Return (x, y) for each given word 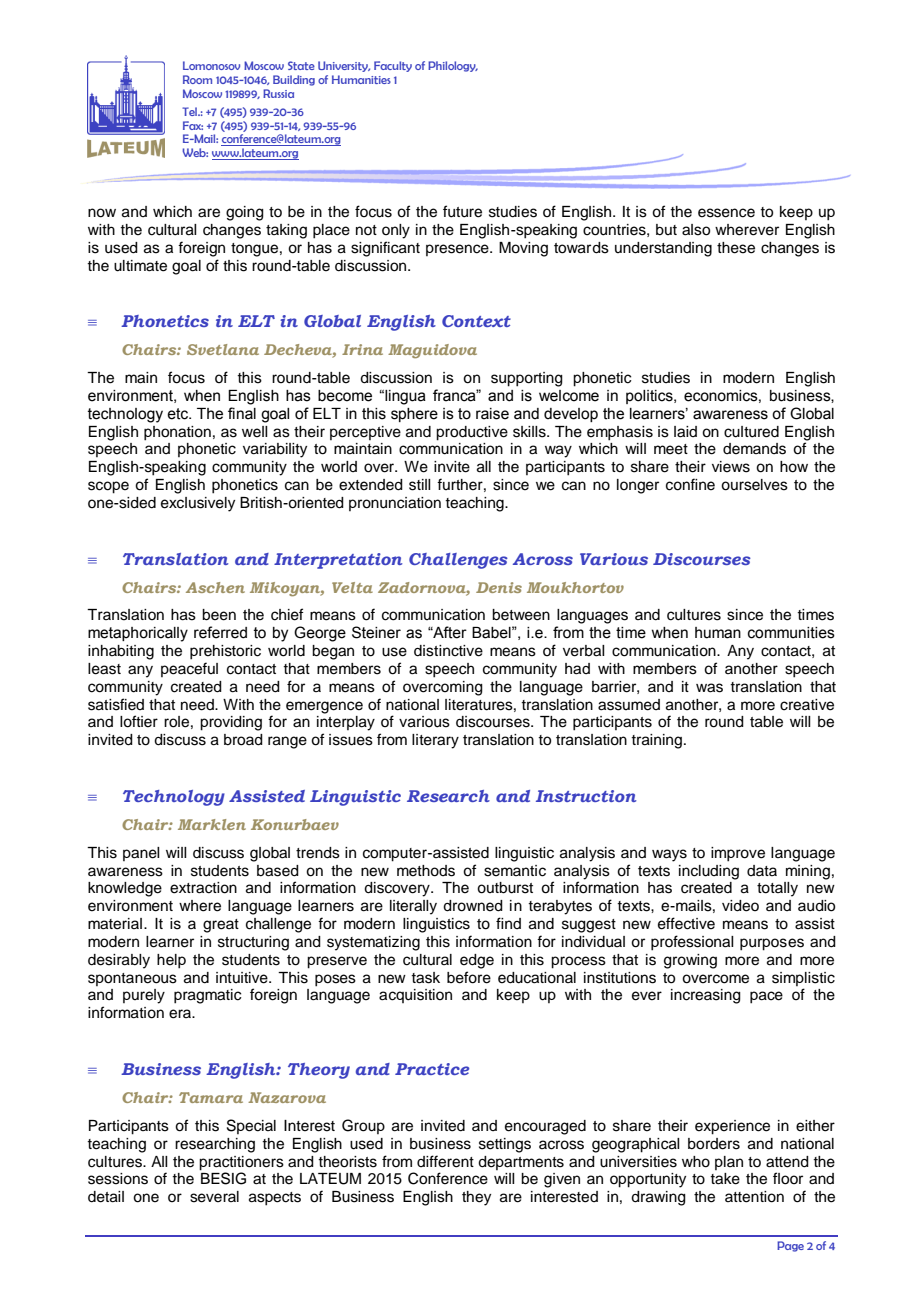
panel (141, 854)
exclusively (198, 504)
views (731, 467)
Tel (191, 111)
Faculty (393, 66)
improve (738, 854)
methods (426, 871)
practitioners (241, 1163)
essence (726, 213)
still (420, 485)
